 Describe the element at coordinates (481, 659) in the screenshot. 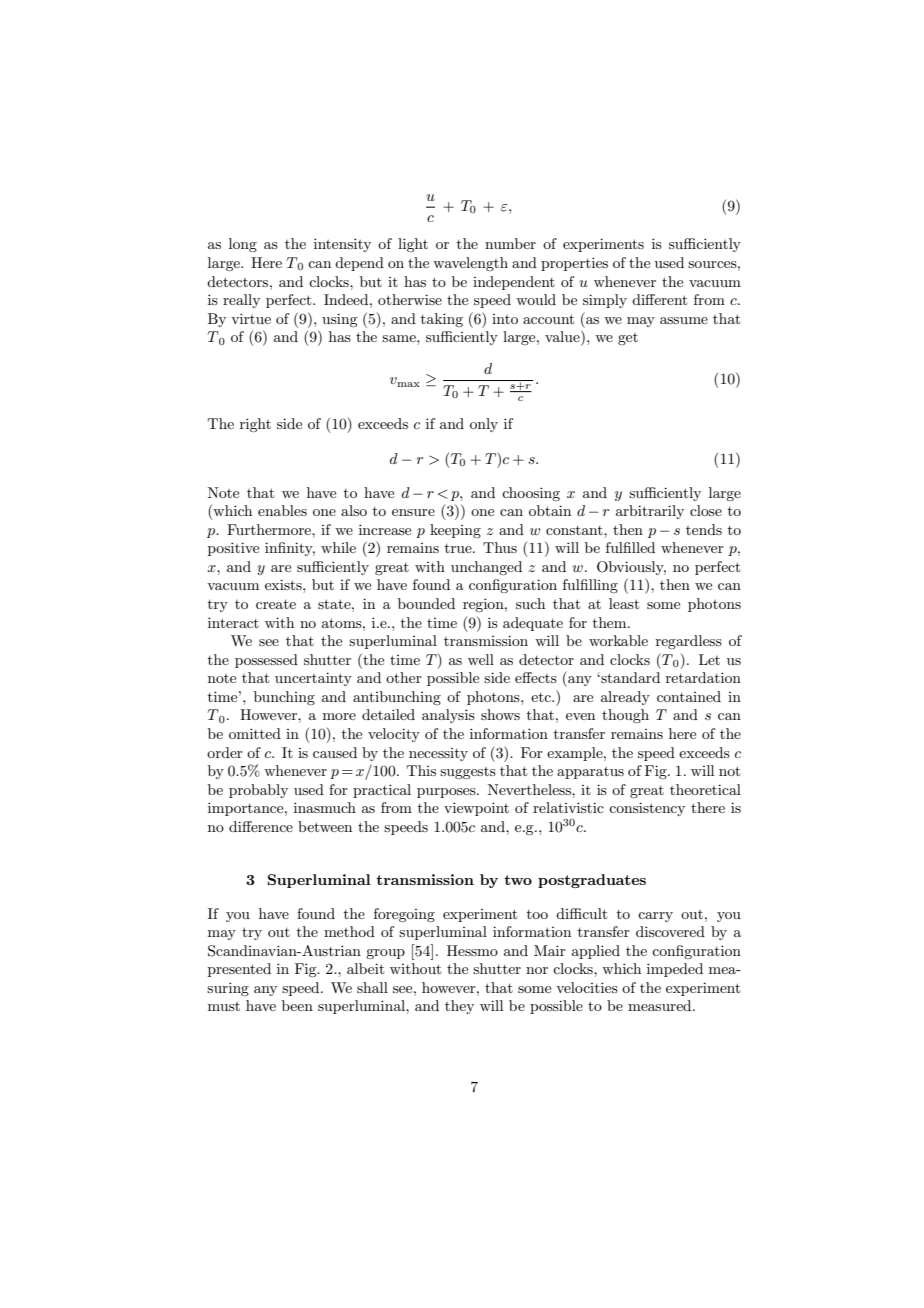

I see `well` at that location.
